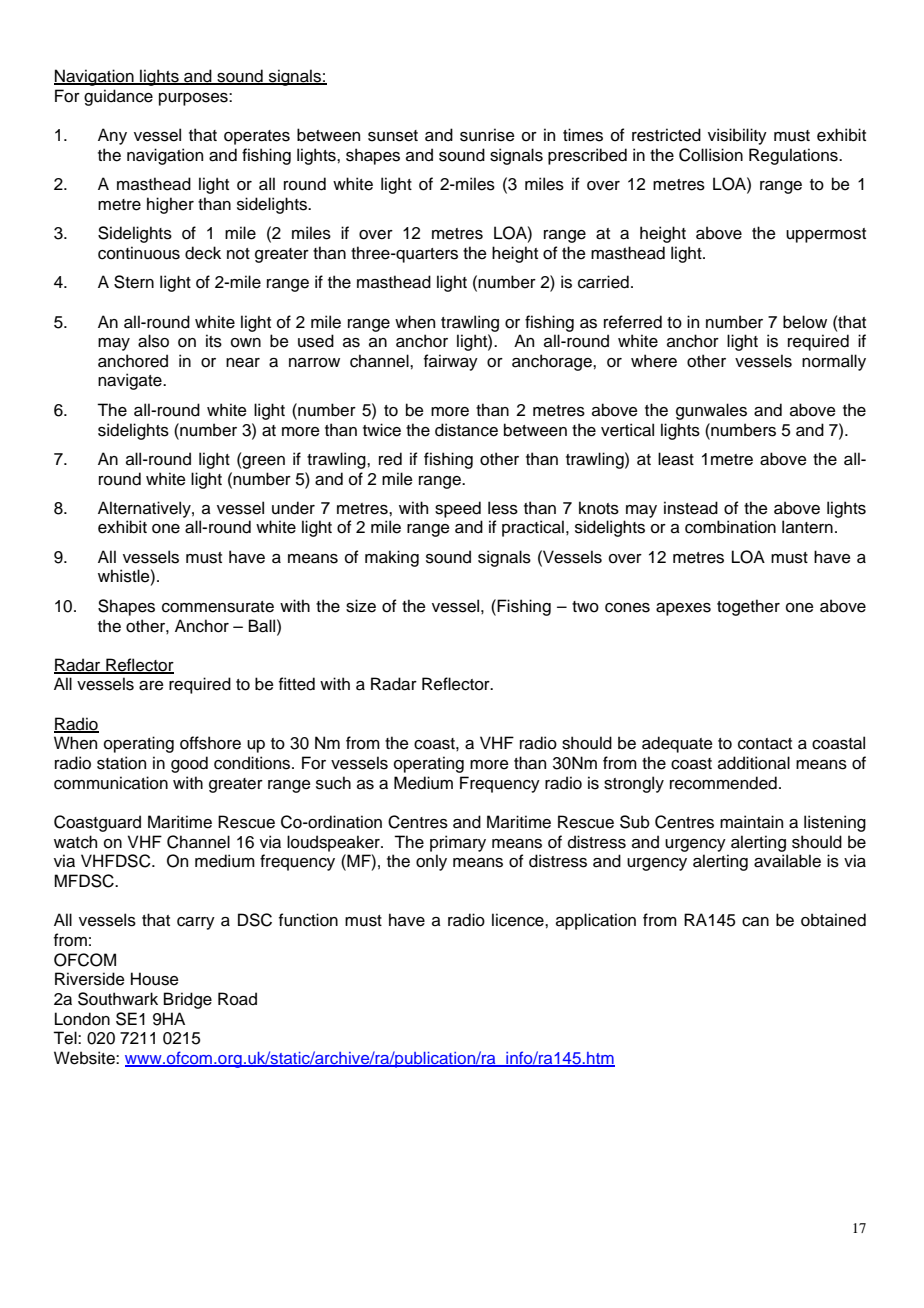  I want to click on sunrise, so click(487, 135).
